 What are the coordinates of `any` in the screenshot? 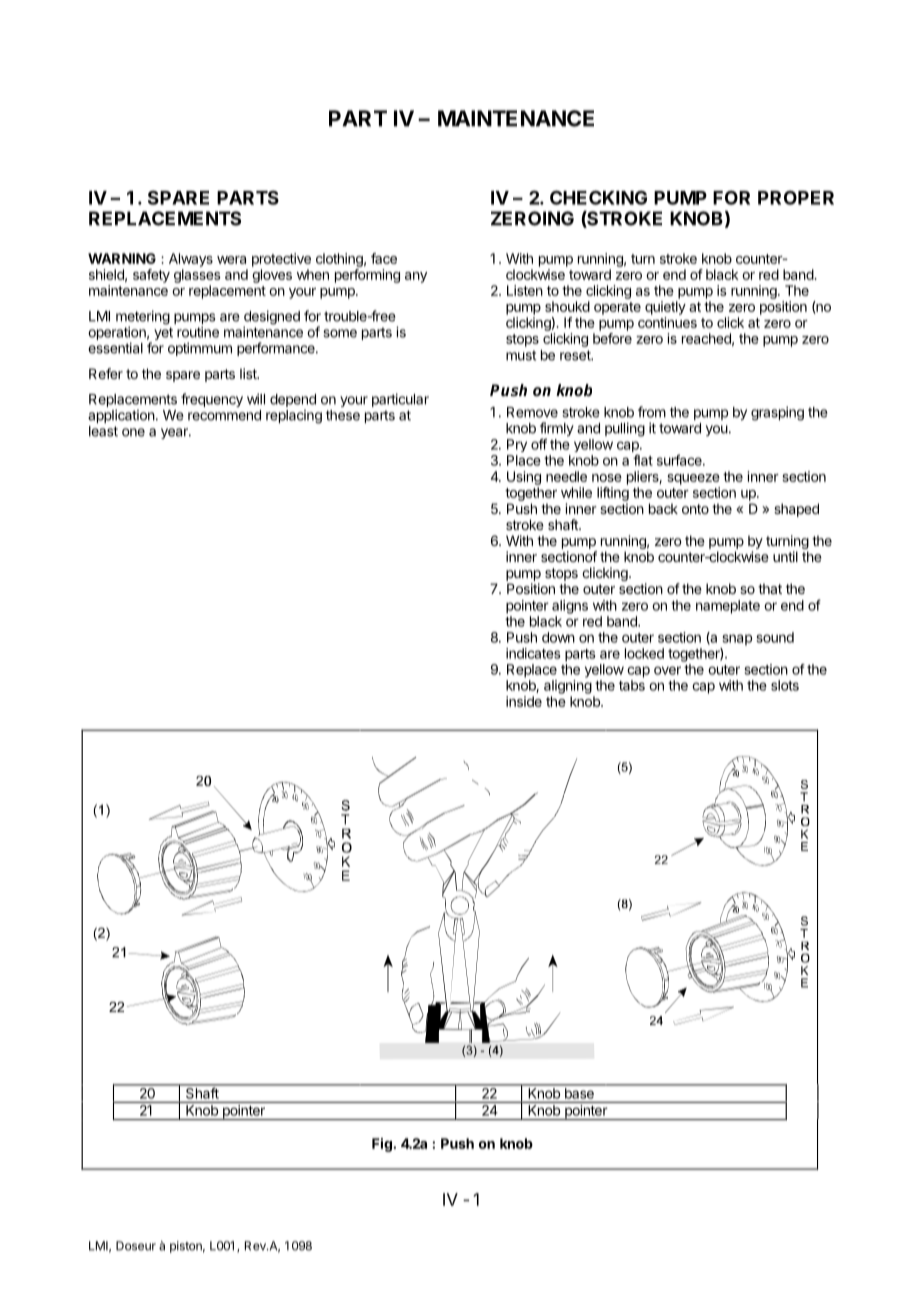 It's located at (416, 277).
